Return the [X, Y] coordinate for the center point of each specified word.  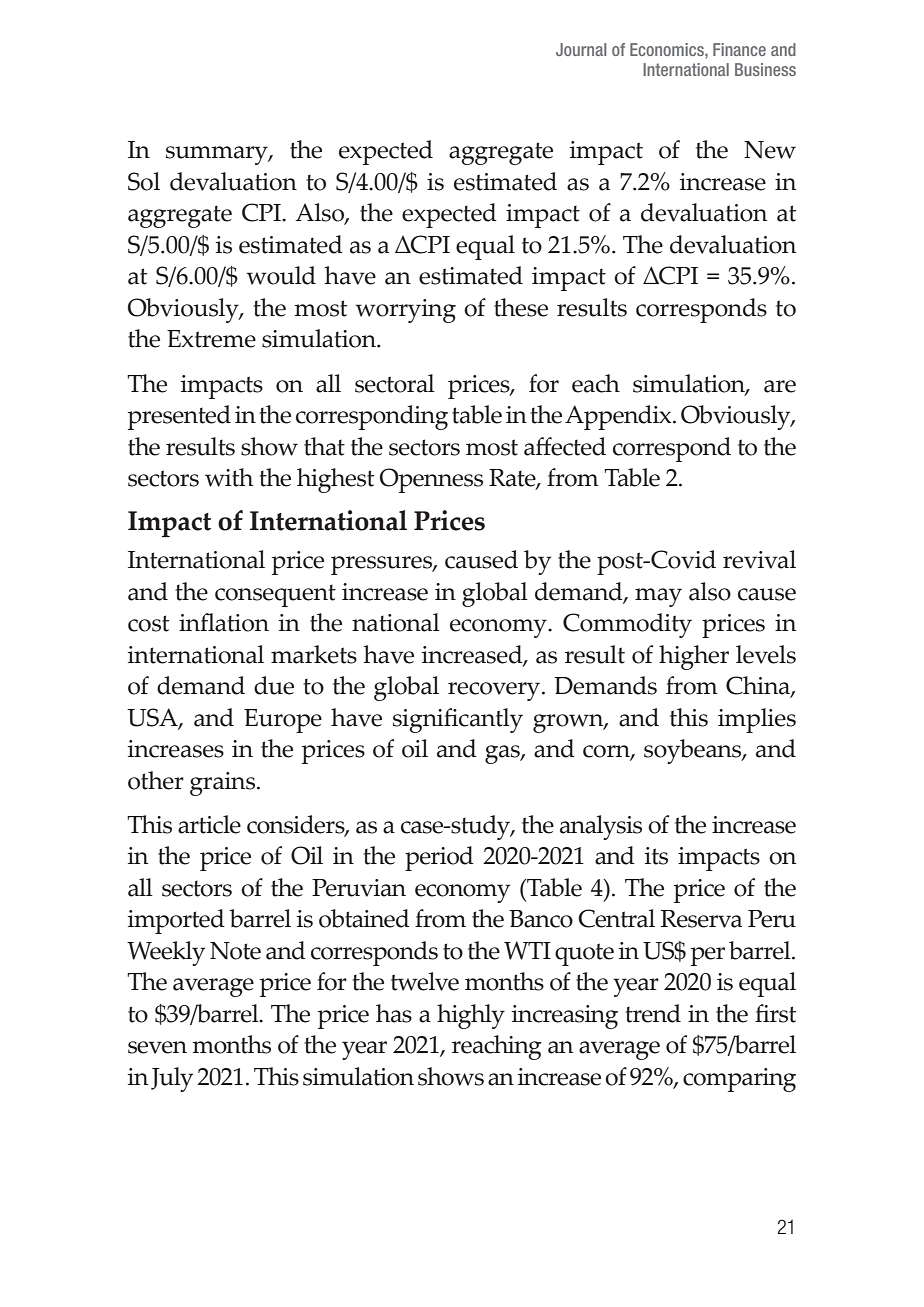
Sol [144, 181]
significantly [458, 720]
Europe [283, 721]
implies [757, 720]
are [780, 386]
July [172, 1079]
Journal [581, 49]
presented [179, 417]
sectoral [395, 383]
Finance [739, 49]
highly [471, 1016]
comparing [739, 1080]
